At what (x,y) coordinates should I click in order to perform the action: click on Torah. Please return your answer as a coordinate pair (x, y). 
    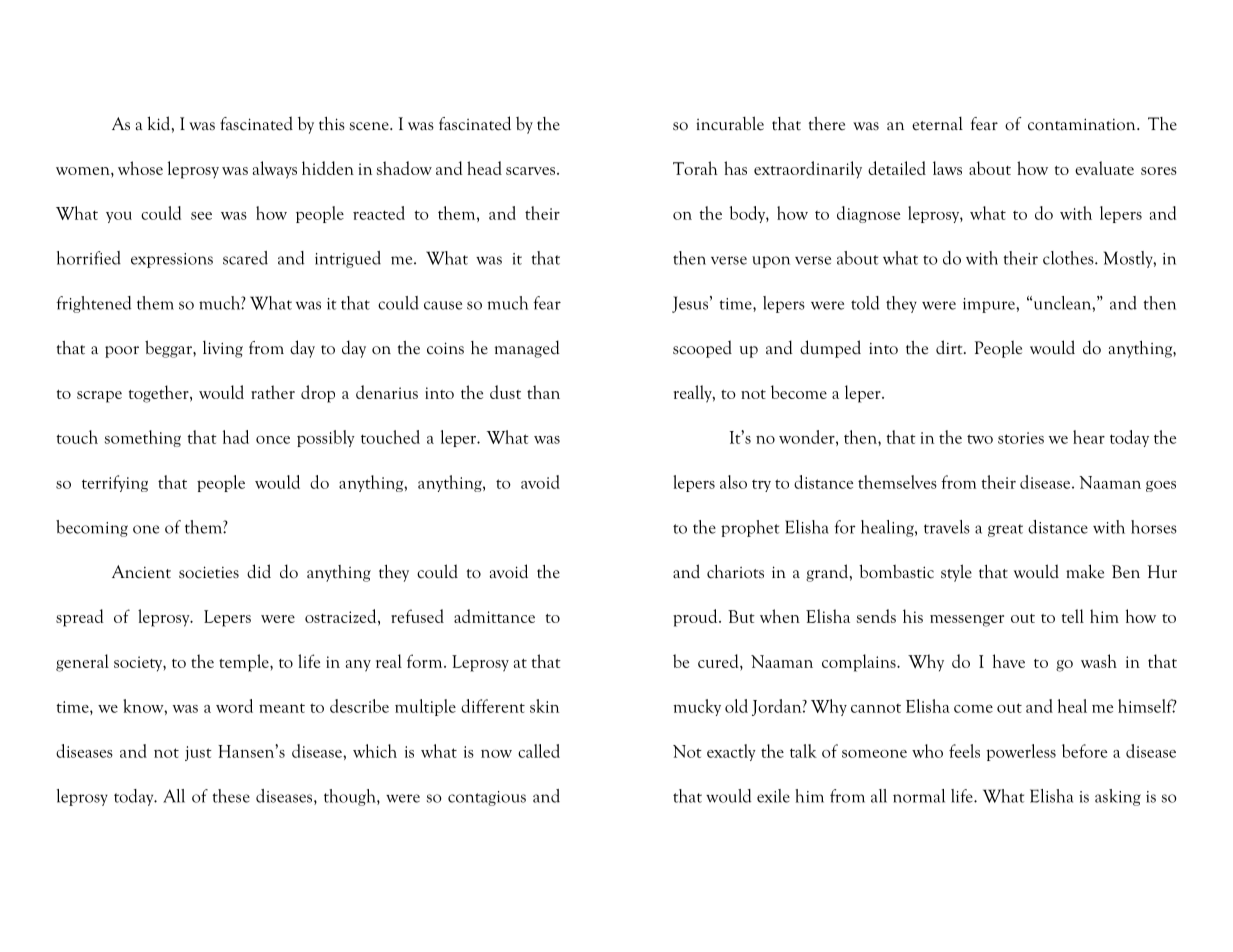
    Looking at the image, I should click on (695, 168).
